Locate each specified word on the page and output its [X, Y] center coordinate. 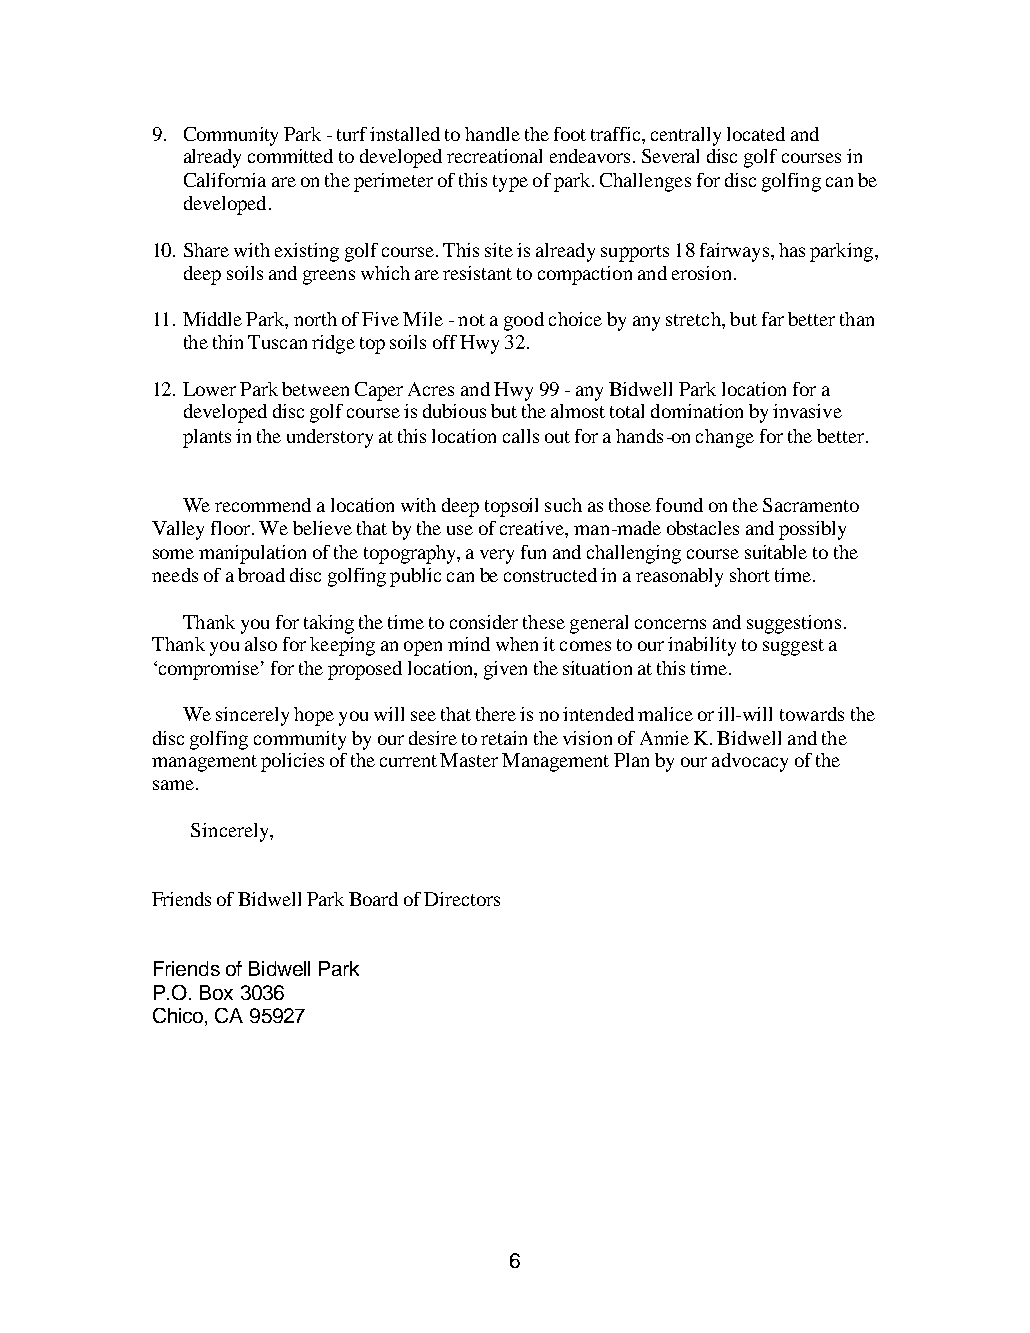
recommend [263, 505]
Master [469, 760]
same [173, 785]
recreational [494, 156]
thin [228, 342]
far [773, 319]
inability [702, 646]
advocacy [750, 762]
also [261, 644]
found [679, 505]
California [225, 180]
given [505, 670]
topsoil [511, 507]
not [471, 320]
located [756, 134]
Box [216, 992]
